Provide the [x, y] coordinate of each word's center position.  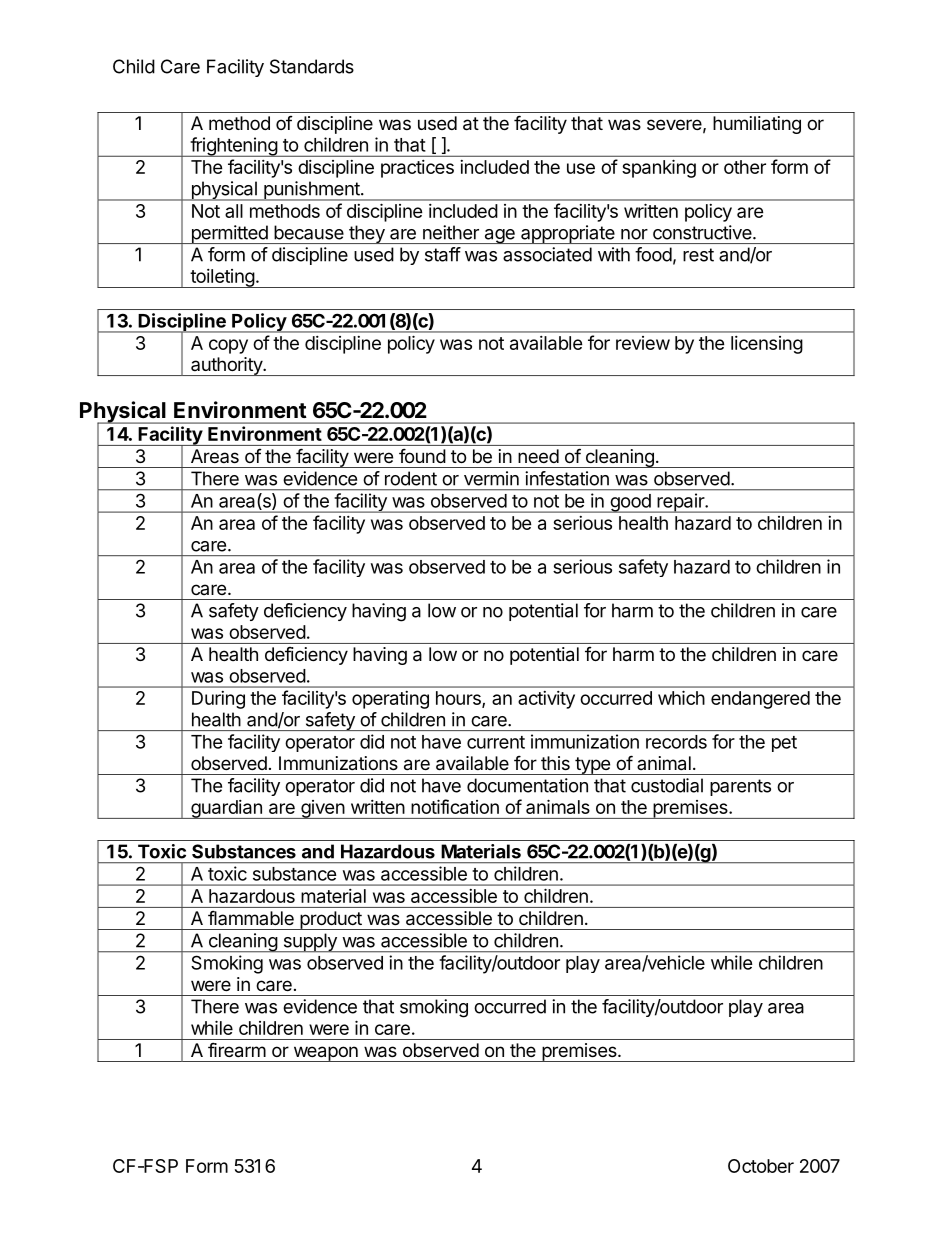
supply [310, 943]
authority [226, 366]
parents [740, 787]
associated [547, 254]
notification [455, 806]
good [630, 503]
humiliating [757, 125]
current [496, 742]
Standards [312, 66]
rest [698, 255]
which [681, 697]
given [322, 809]
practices [417, 169]
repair [680, 503]
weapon [325, 1054]
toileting [222, 278]
